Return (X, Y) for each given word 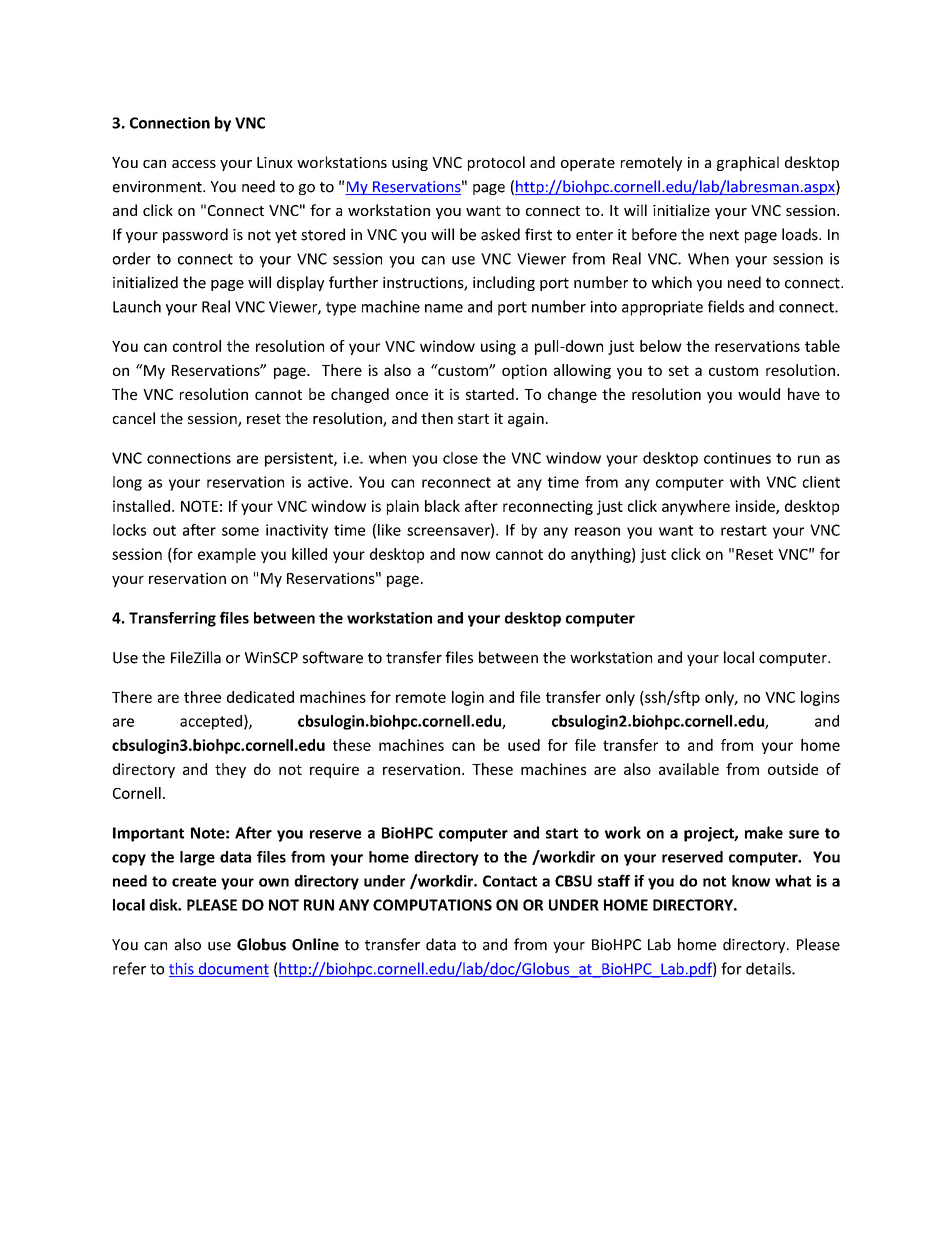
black (442, 506)
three (202, 697)
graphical (748, 163)
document (232, 969)
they (230, 770)
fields (726, 306)
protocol (496, 163)
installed (141, 506)
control (197, 346)
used (524, 745)
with (745, 482)
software (333, 657)
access (194, 164)
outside (793, 769)
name (444, 308)
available (689, 769)
